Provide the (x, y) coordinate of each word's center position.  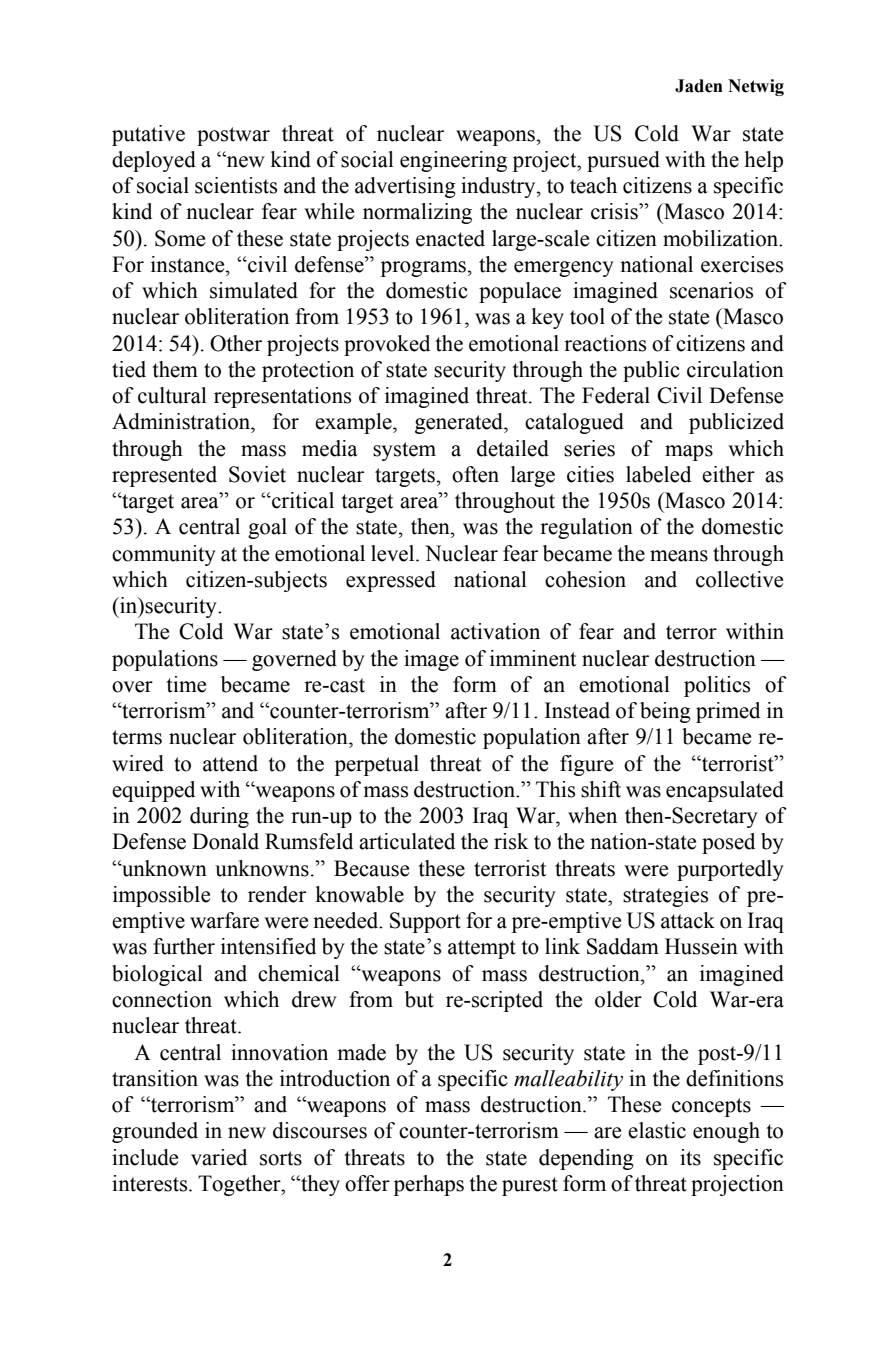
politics (717, 686)
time (186, 684)
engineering (453, 161)
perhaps (429, 1185)
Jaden (699, 86)
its (690, 1157)
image (431, 660)
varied (219, 1157)
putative (148, 135)
